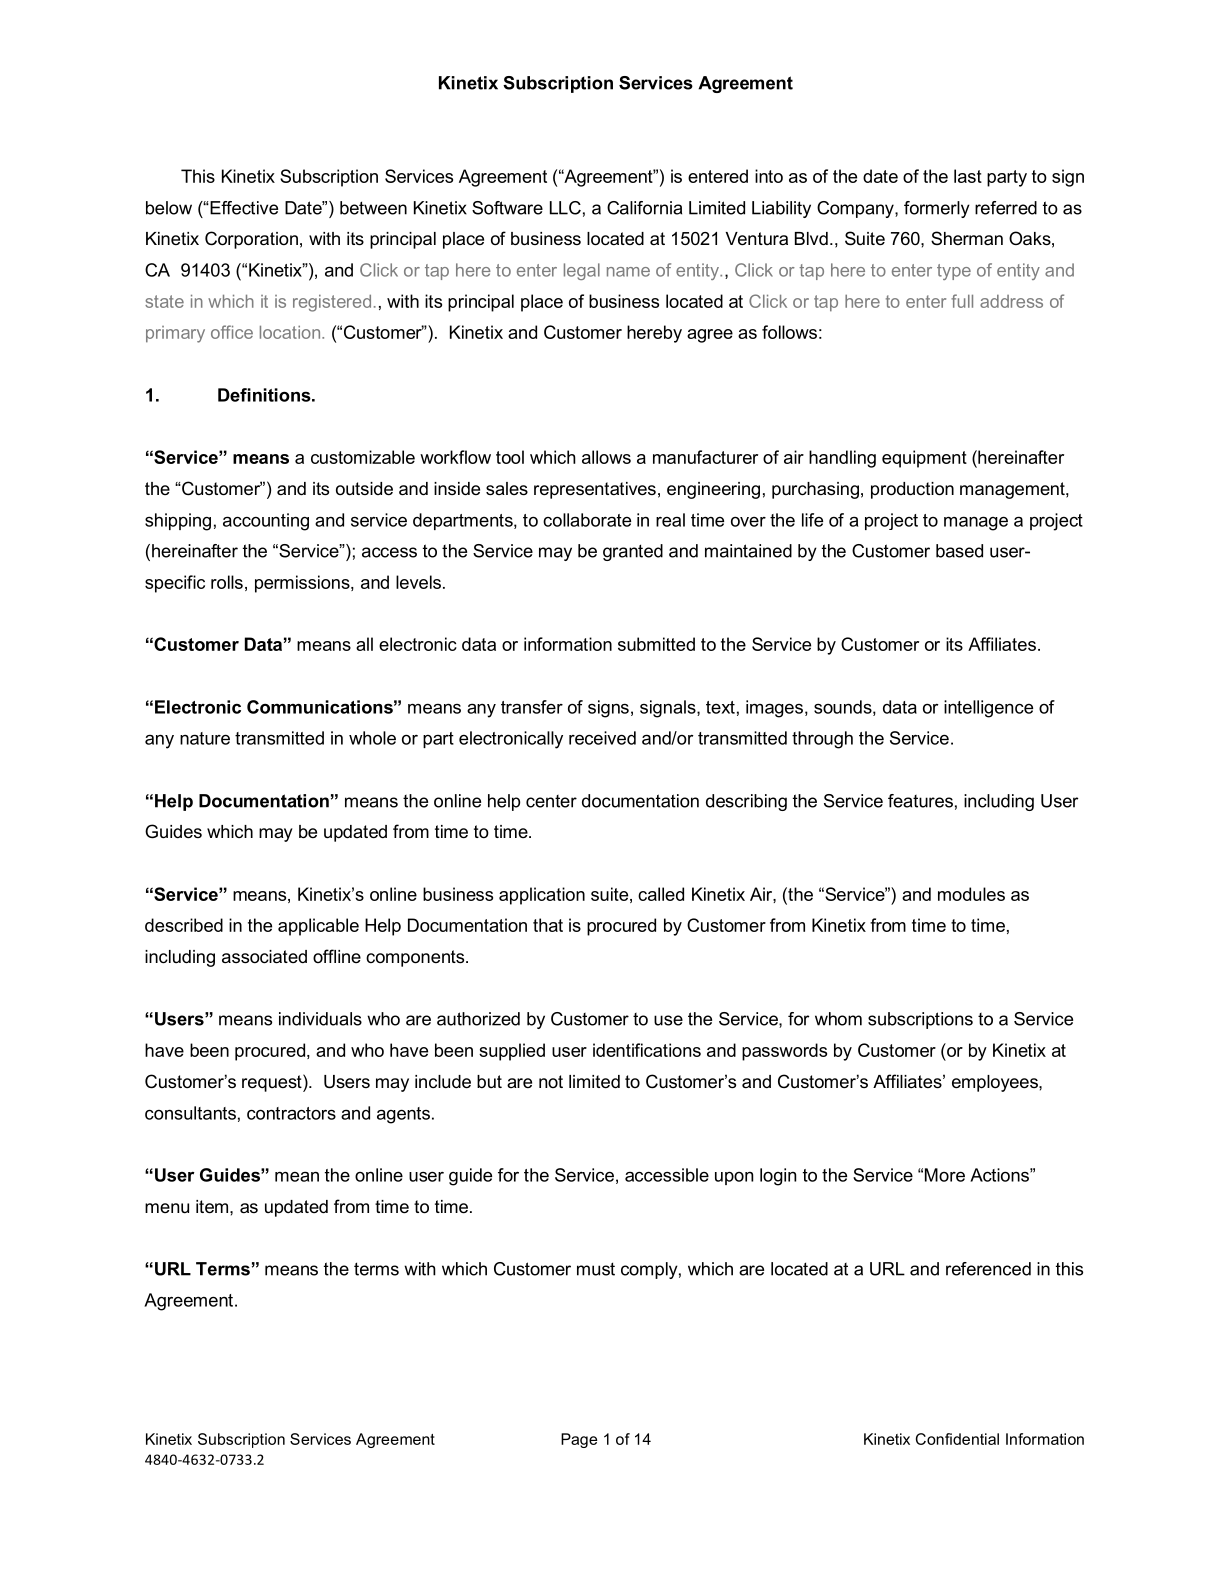 The image size is (1230, 1592). I want to click on formerly, so click(937, 209).
